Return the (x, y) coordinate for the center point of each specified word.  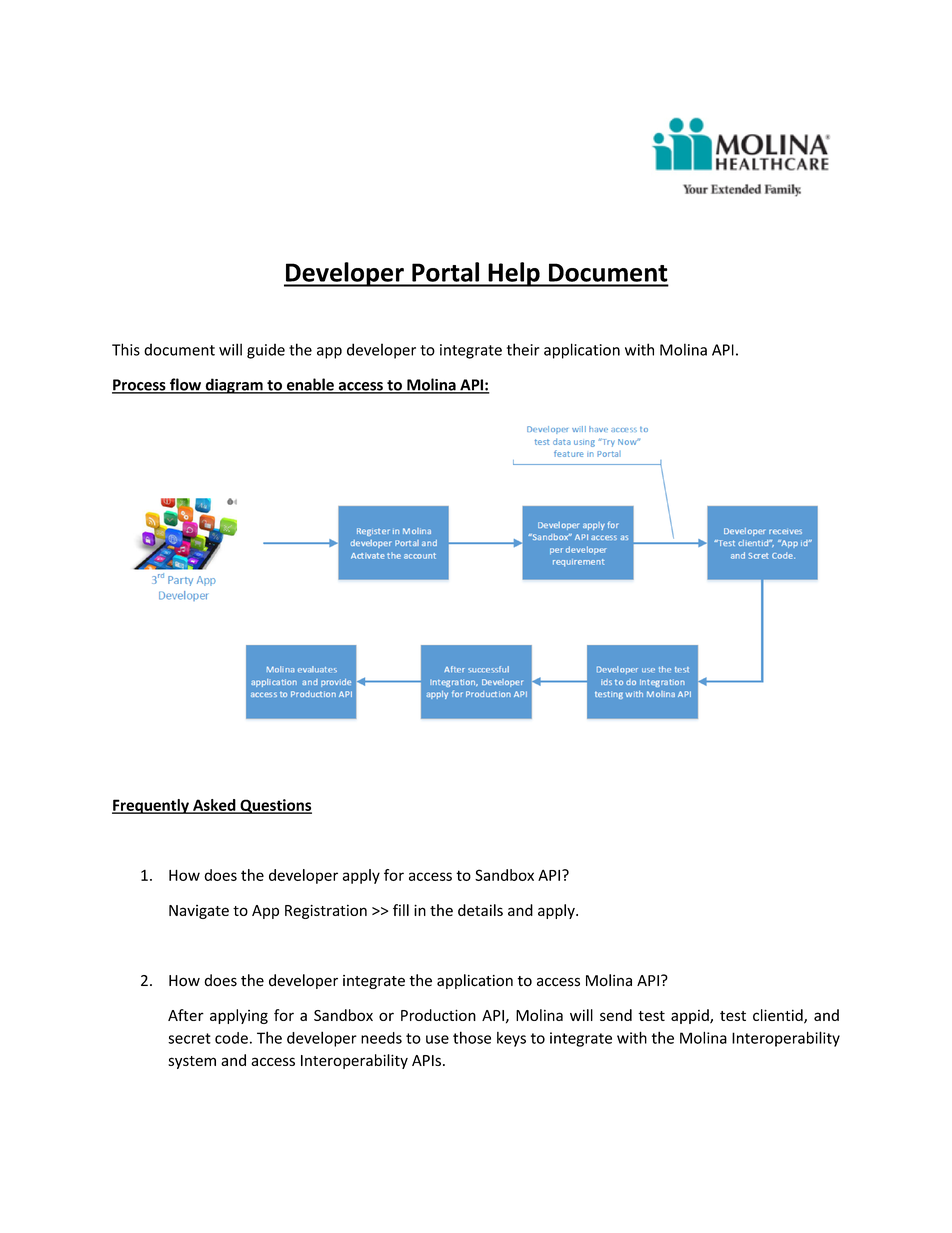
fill (401, 910)
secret (189, 1038)
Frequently (151, 806)
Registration (326, 911)
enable (310, 385)
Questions (275, 806)
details (480, 910)
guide (266, 351)
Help (514, 274)
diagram (234, 386)
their (523, 349)
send (616, 1015)
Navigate (199, 912)
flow (185, 385)
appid (691, 1016)
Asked (214, 806)
